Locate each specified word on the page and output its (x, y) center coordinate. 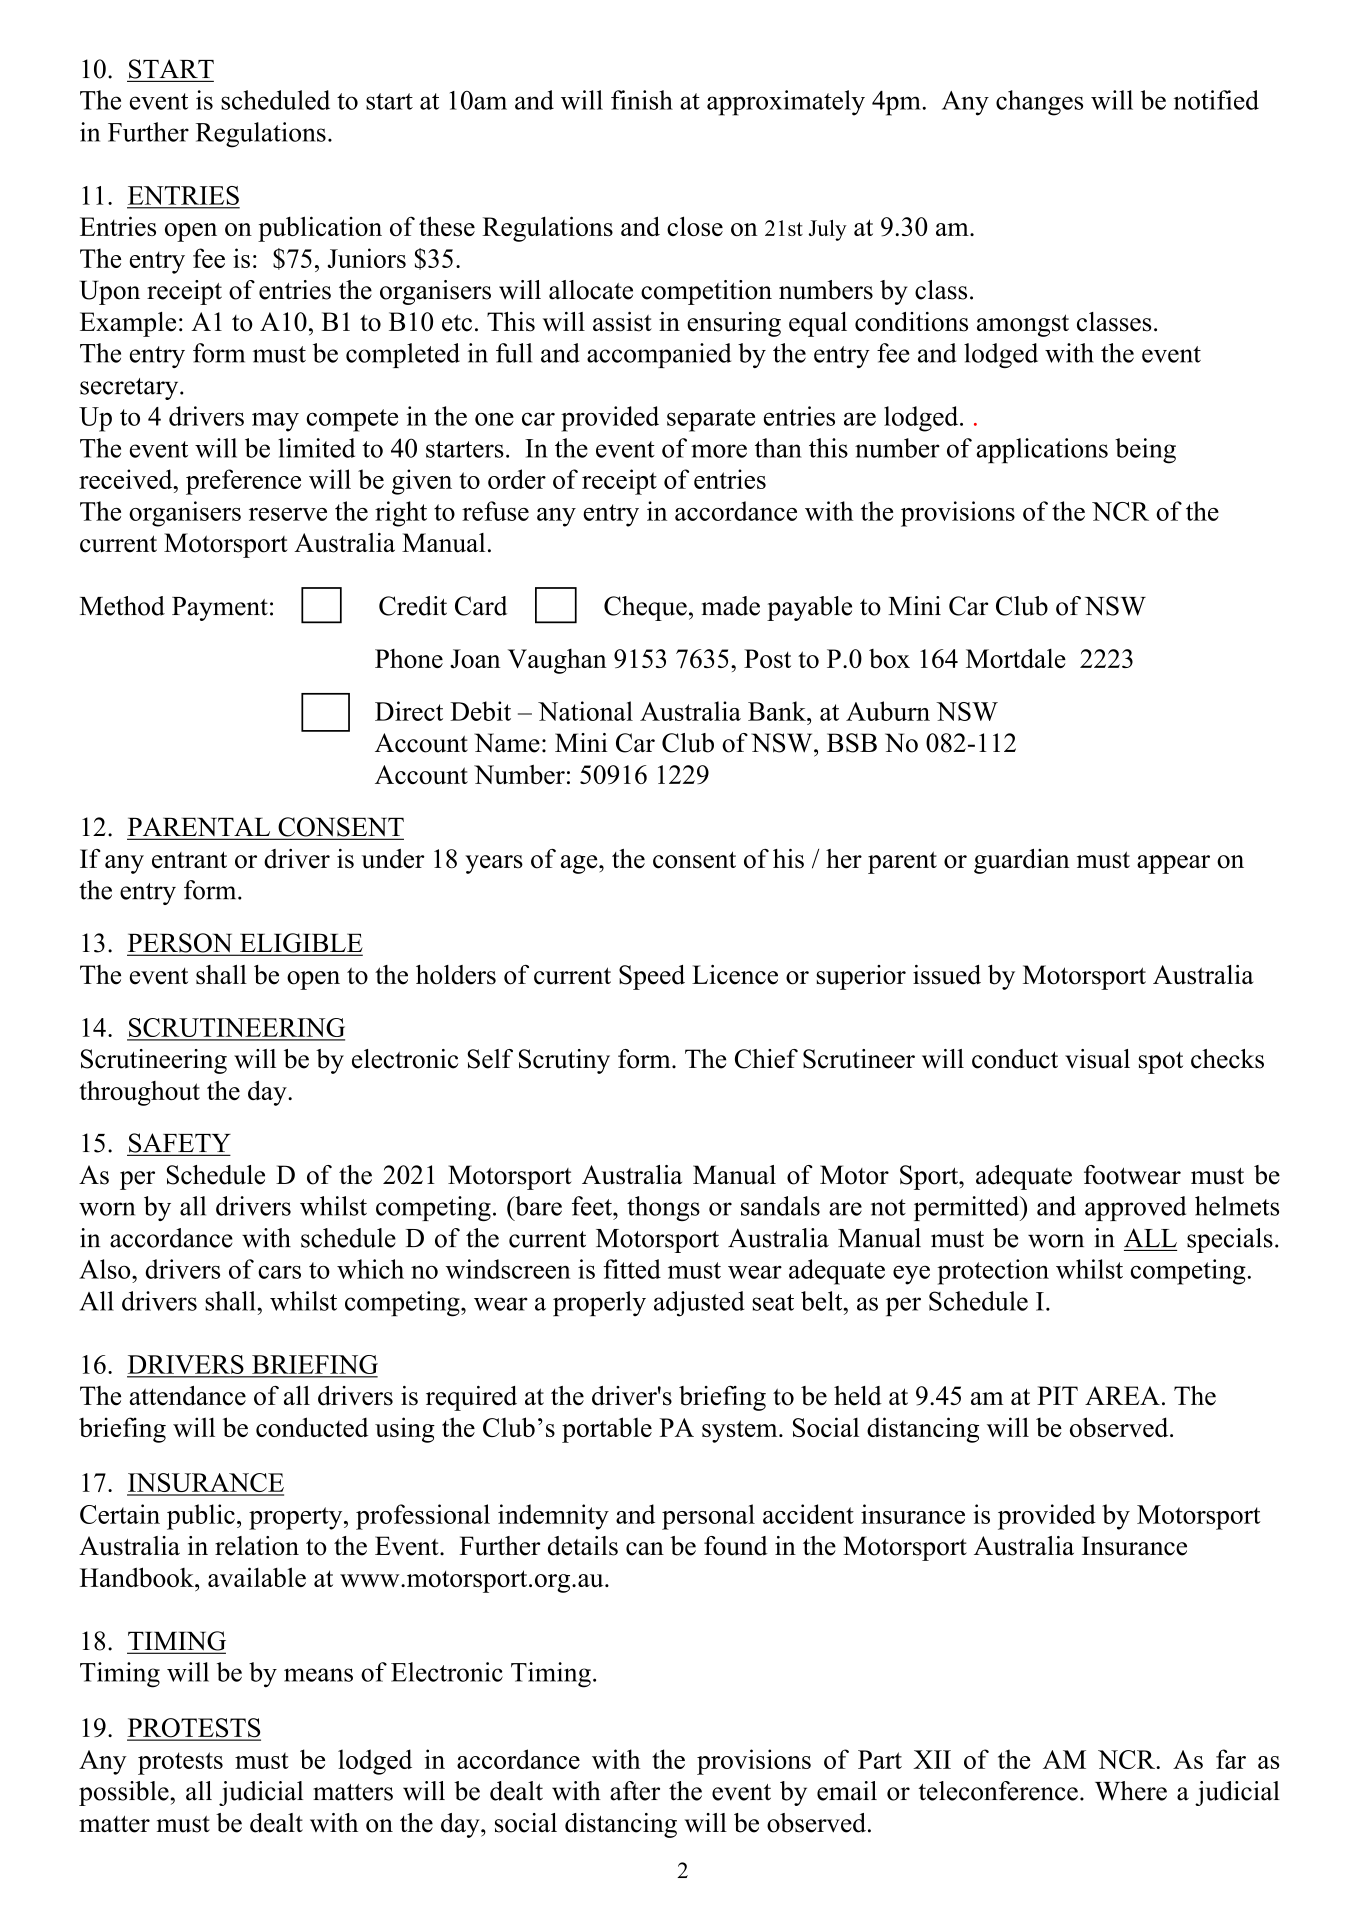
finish (642, 100)
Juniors (367, 258)
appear (1173, 864)
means (318, 1675)
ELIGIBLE (300, 944)
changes (1039, 103)
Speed (652, 977)
